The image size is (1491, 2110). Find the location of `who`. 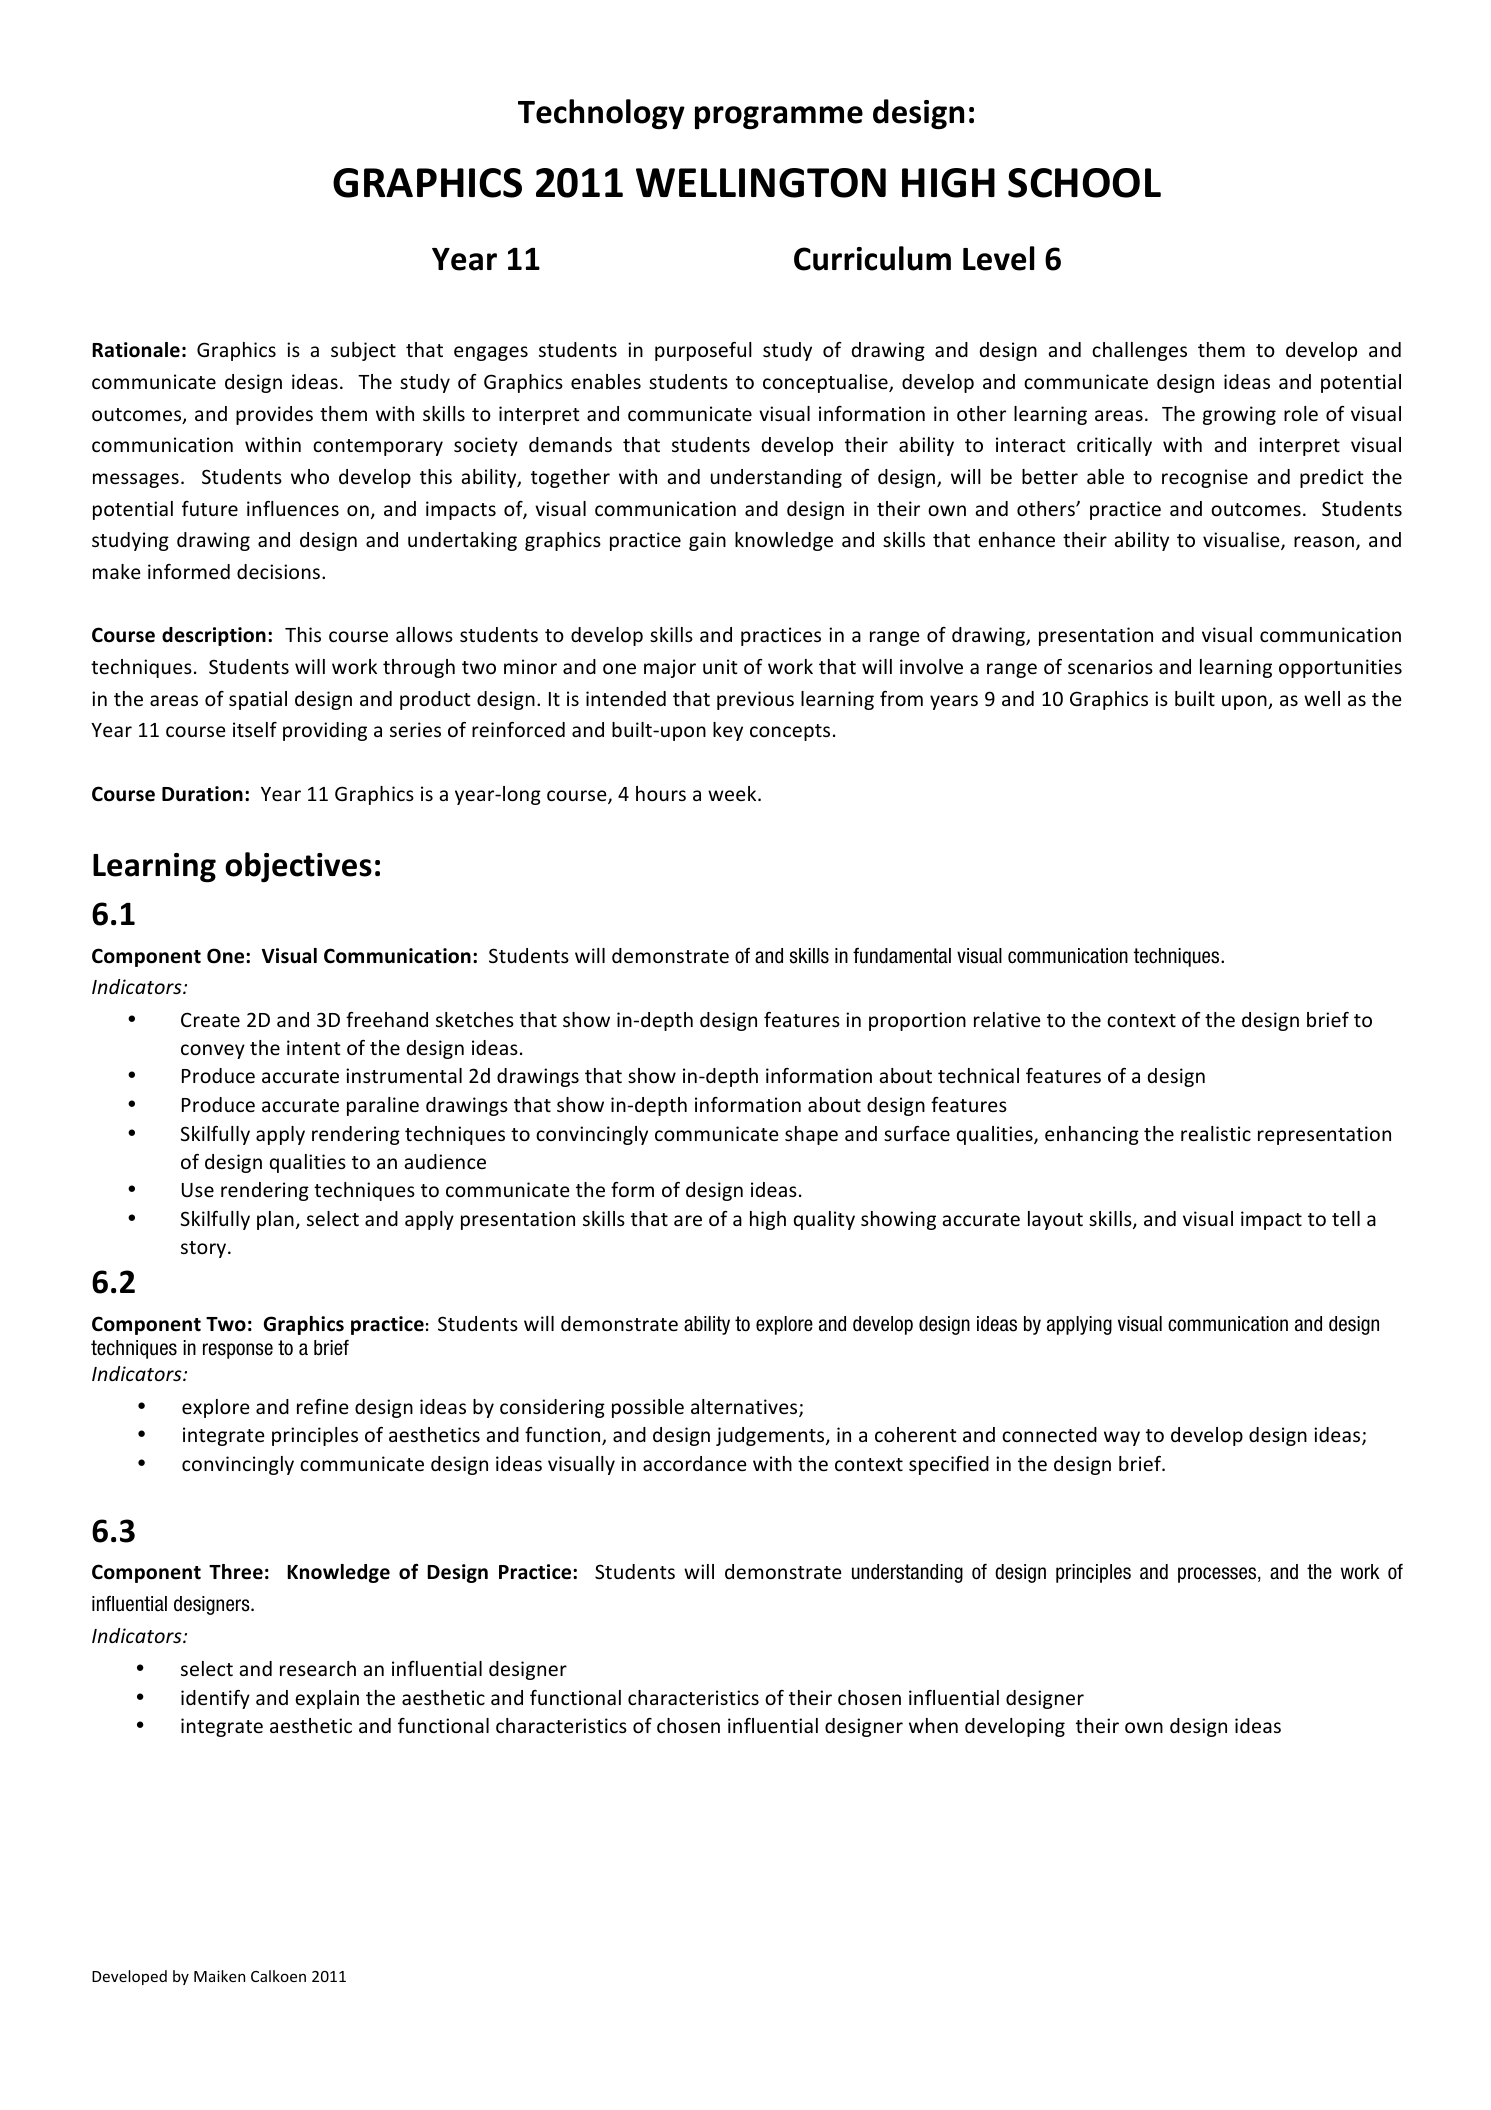

who is located at coordinates (310, 476).
